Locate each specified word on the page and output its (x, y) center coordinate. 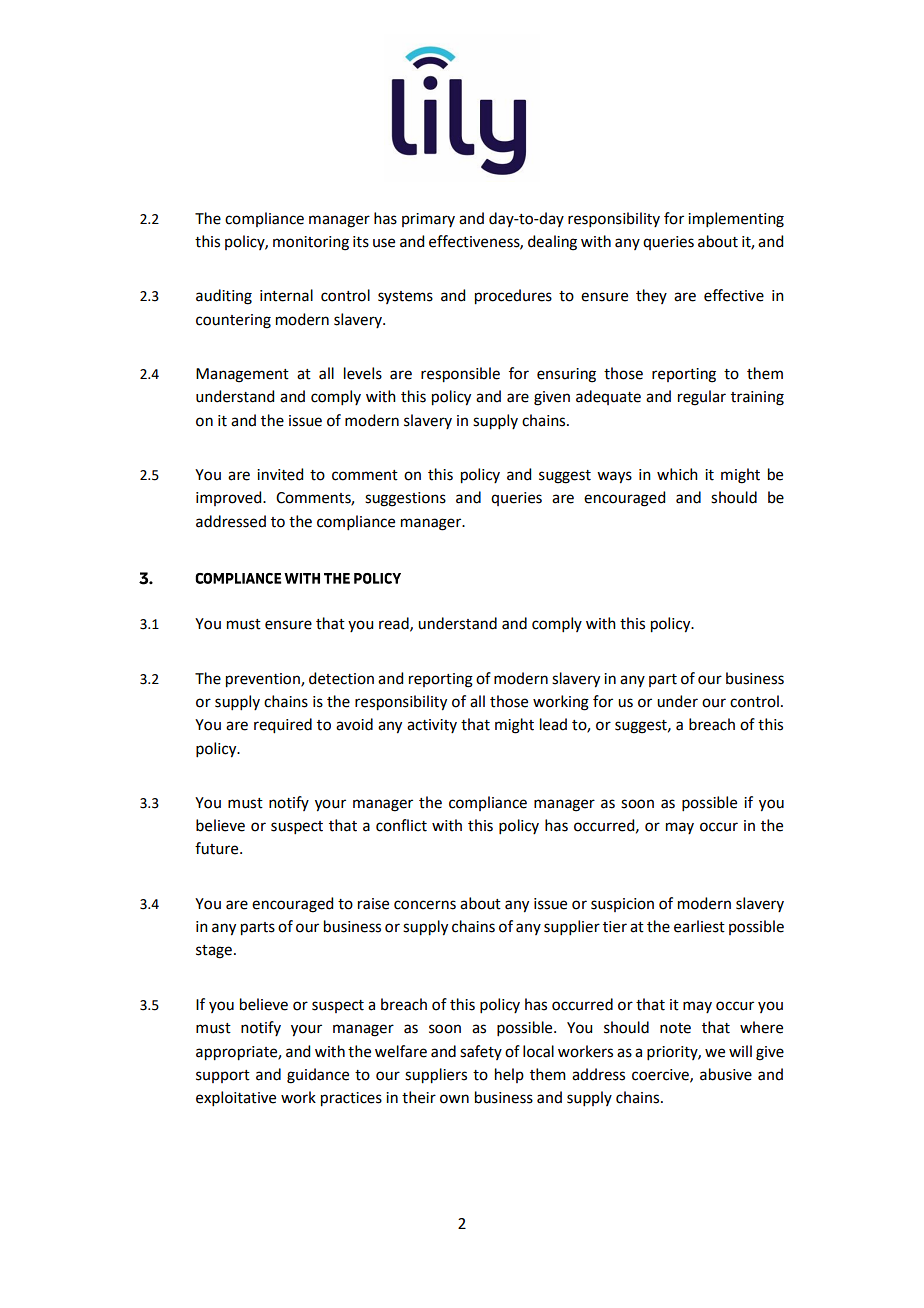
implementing (736, 220)
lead (553, 724)
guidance (318, 1076)
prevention (264, 680)
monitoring (311, 243)
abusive (726, 1074)
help (509, 1075)
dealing (552, 243)
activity (432, 726)
